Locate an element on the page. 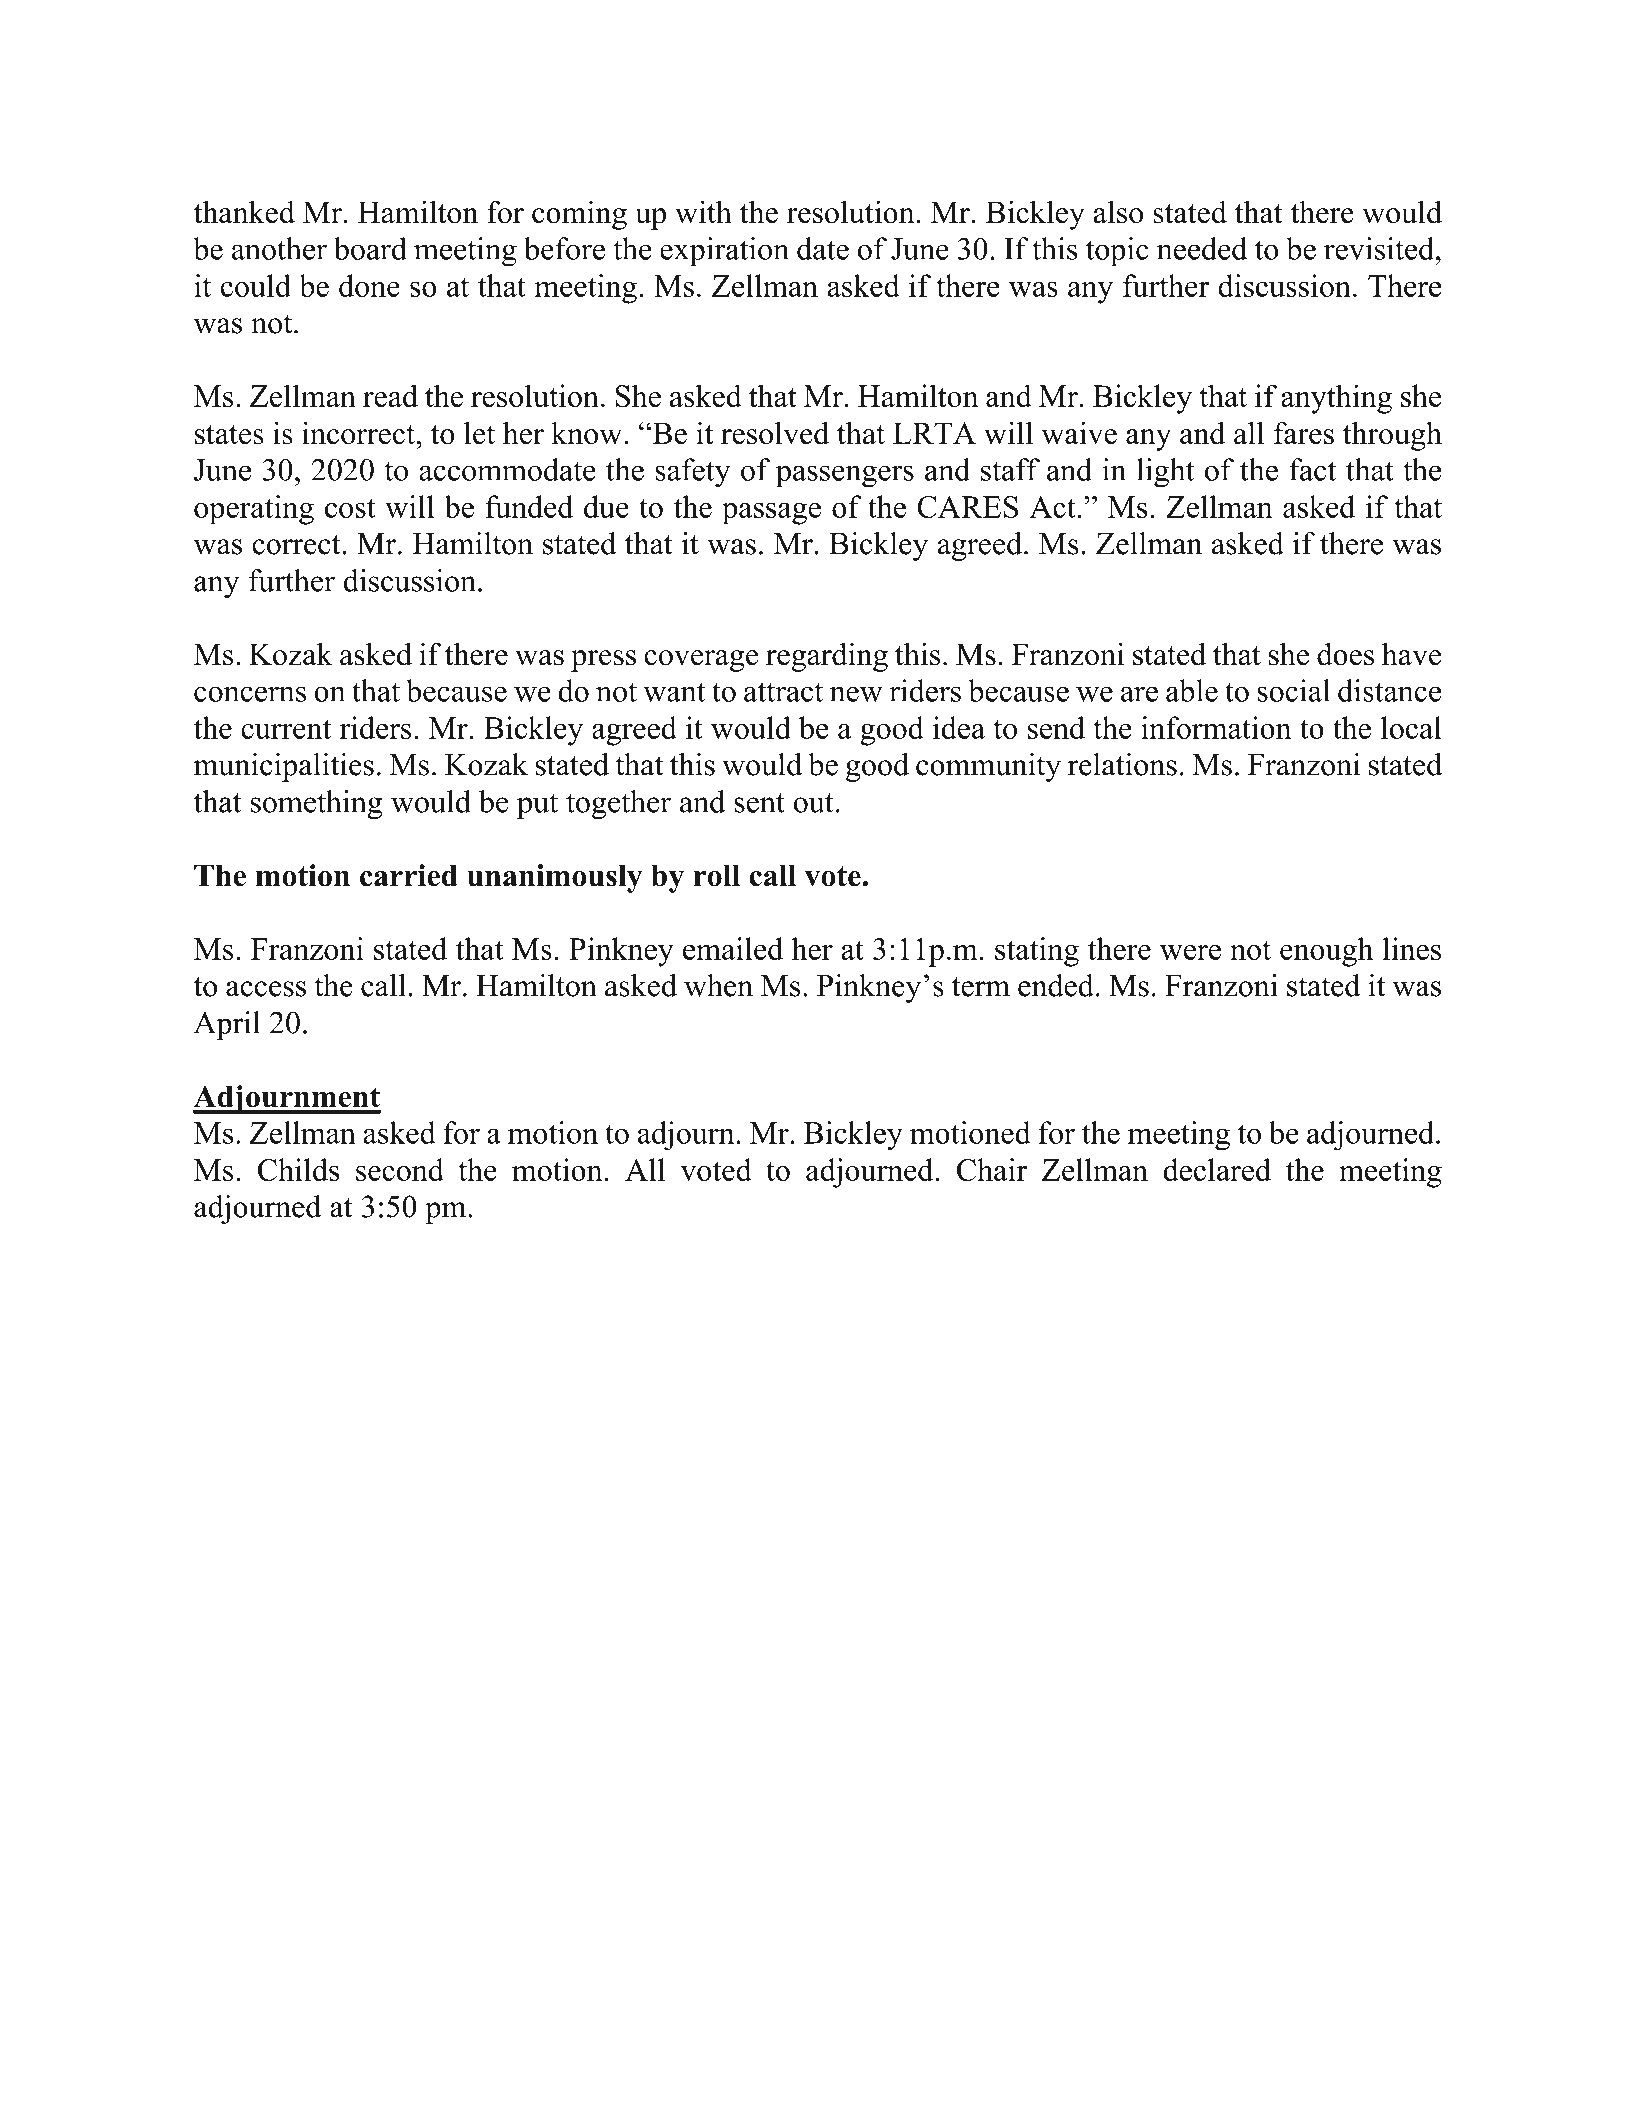  needed is located at coordinates (1202, 248).
